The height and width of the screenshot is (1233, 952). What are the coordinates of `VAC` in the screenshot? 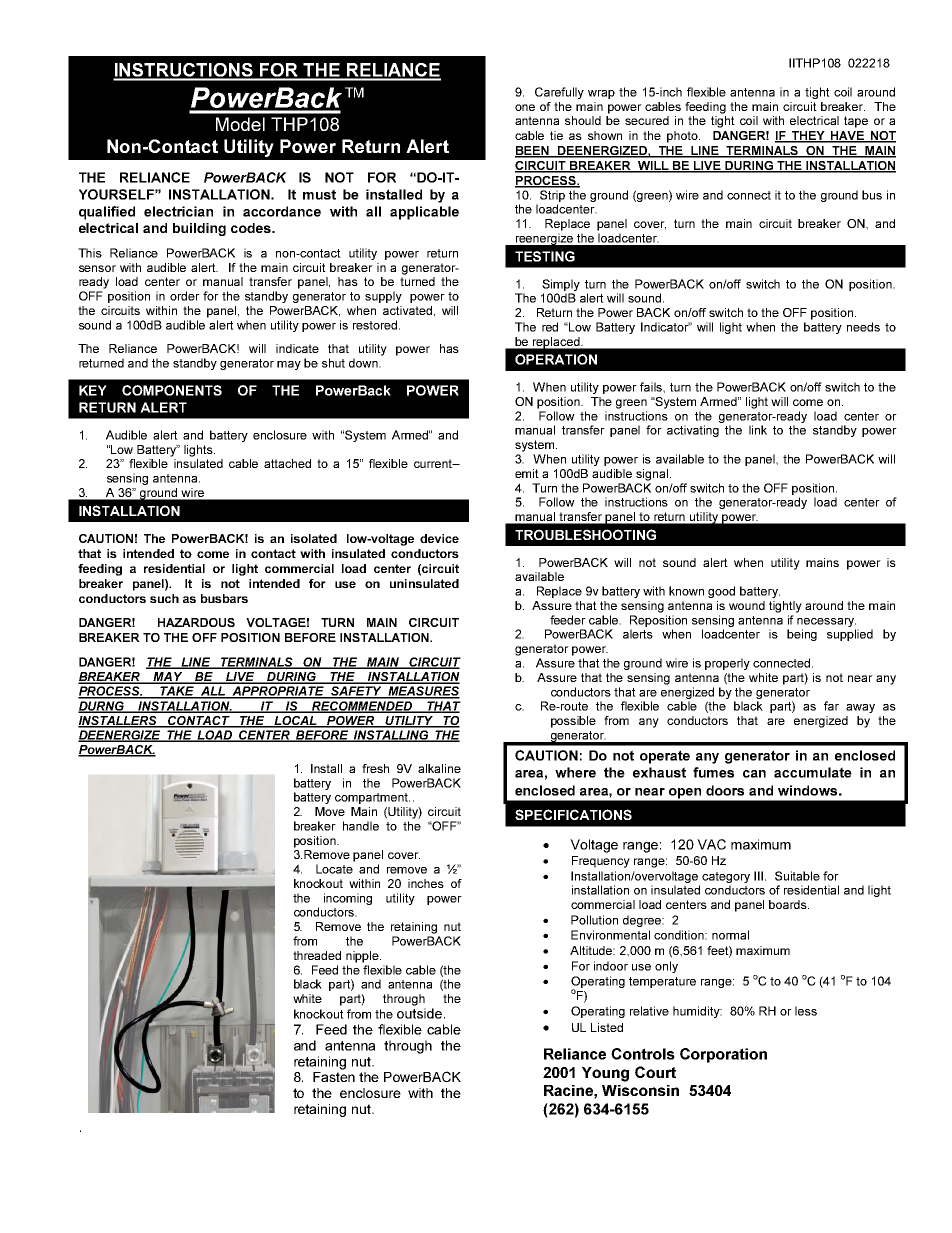 It's located at (711, 844).
